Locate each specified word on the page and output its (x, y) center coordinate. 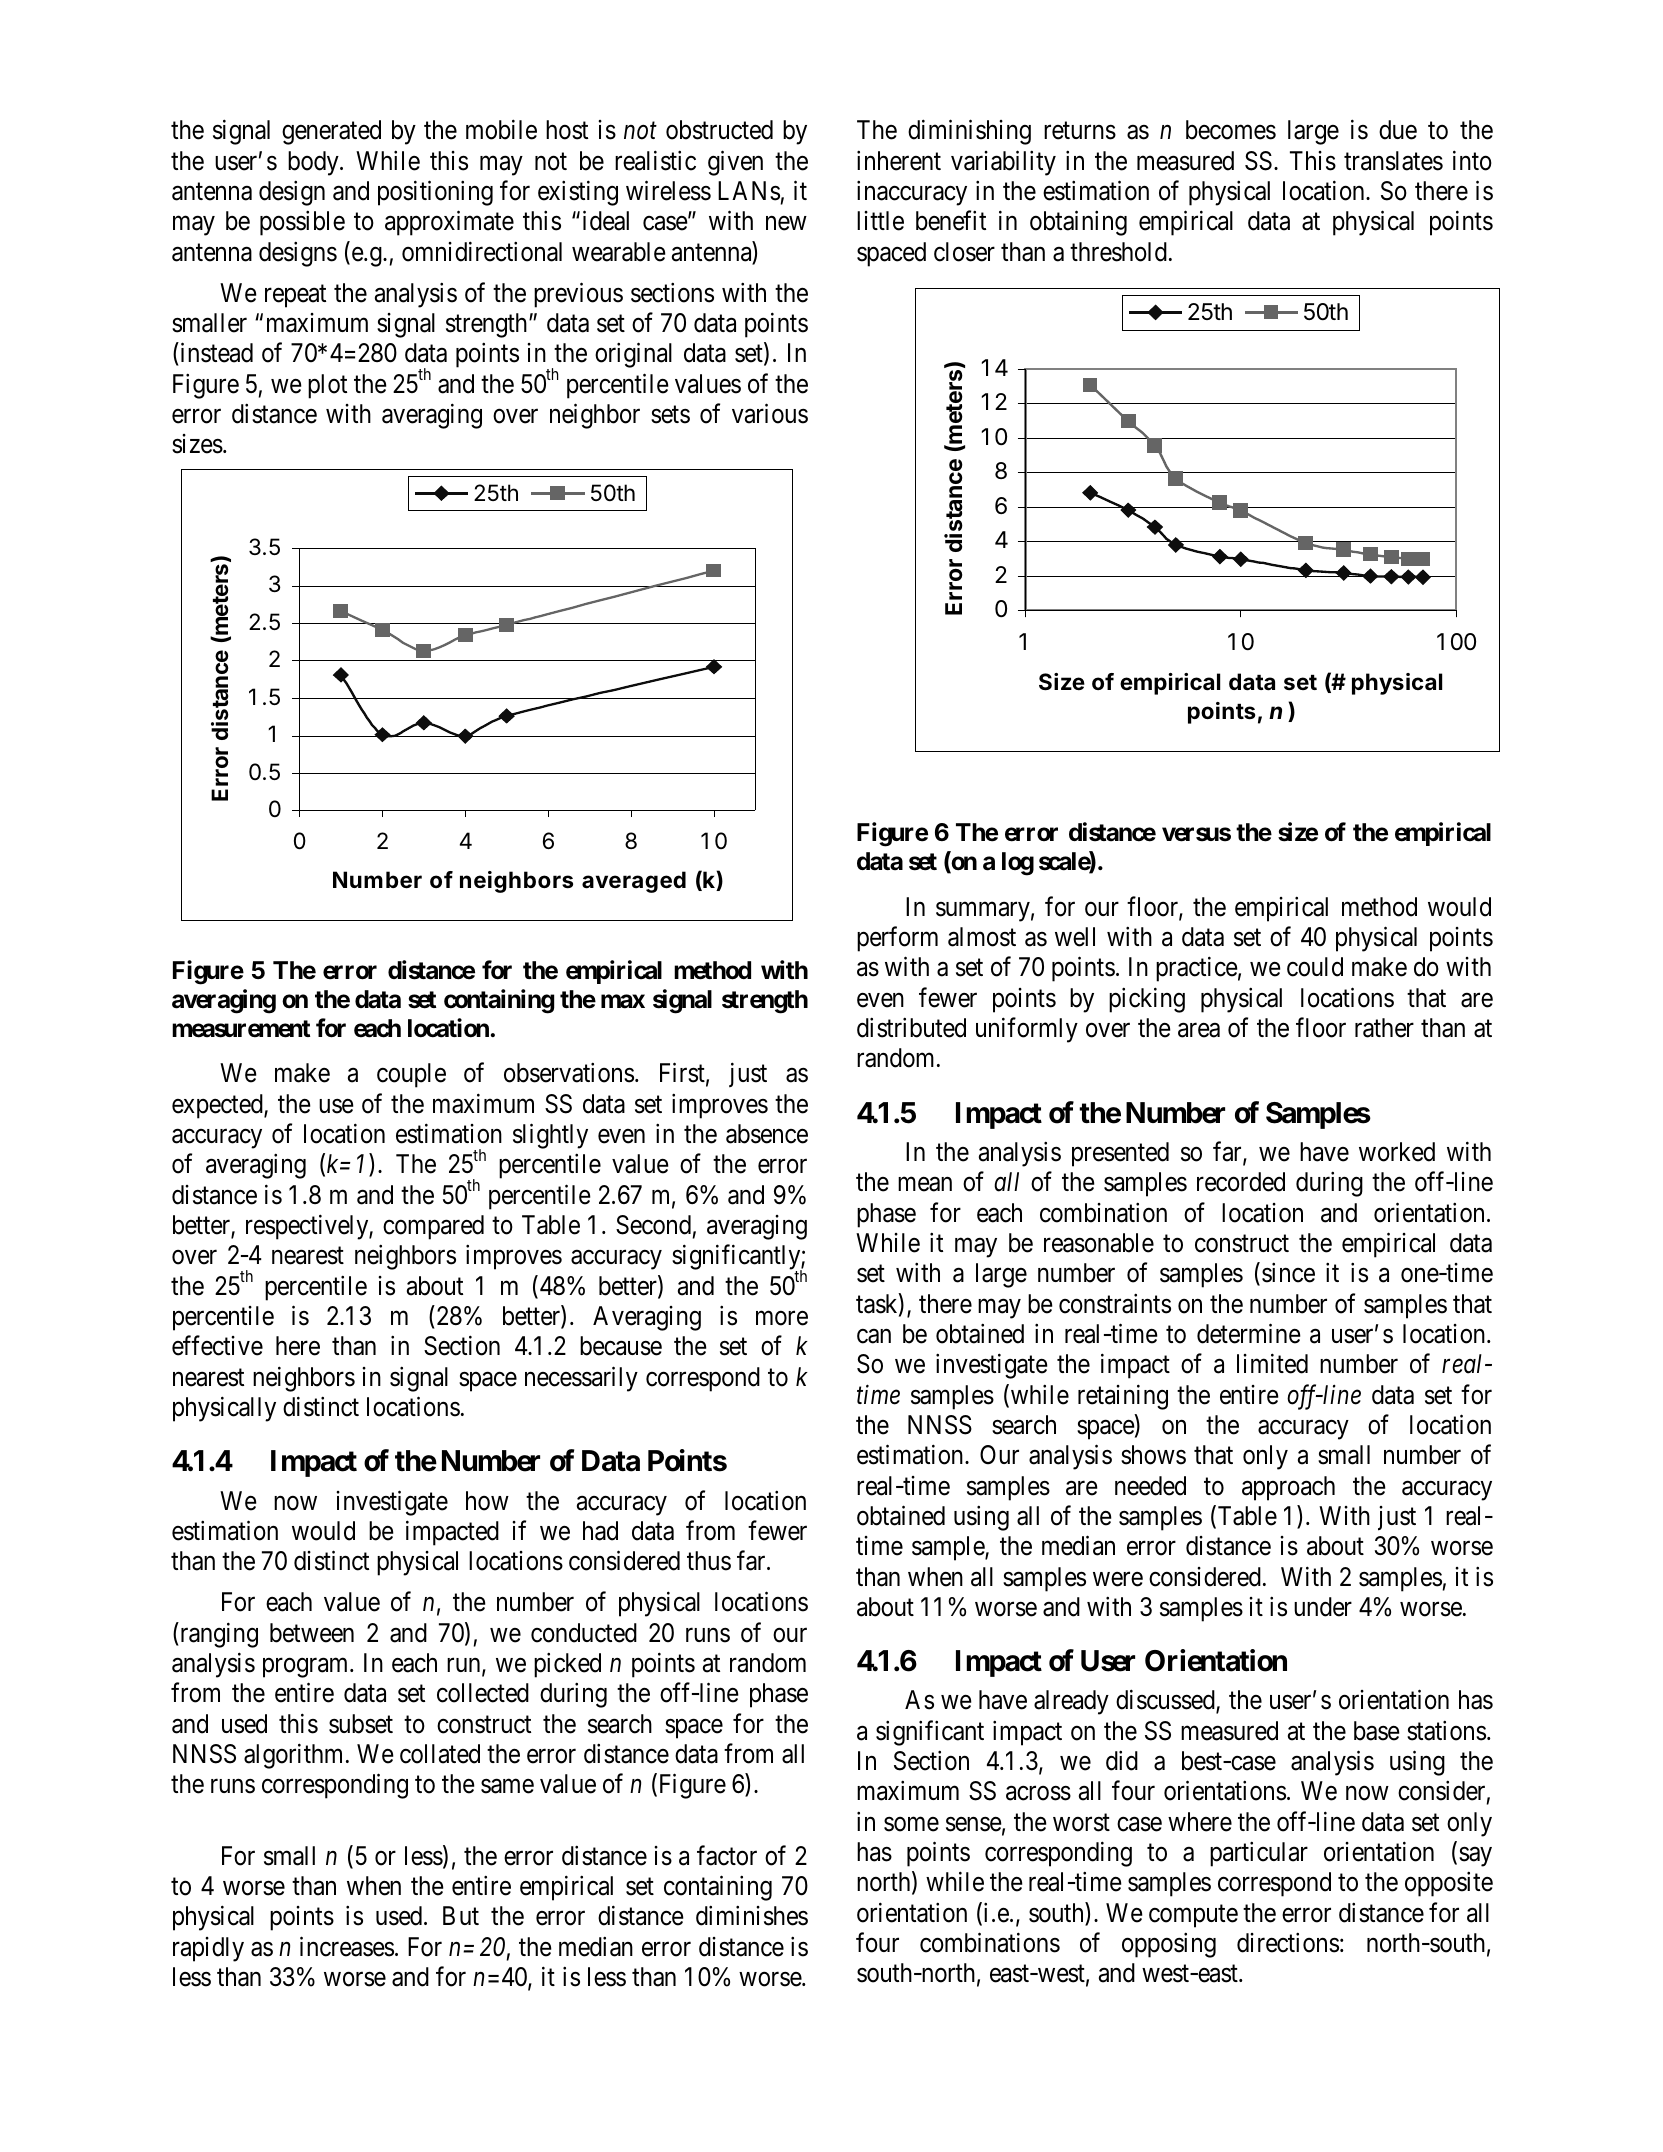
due (1398, 130)
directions (1288, 1942)
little (880, 221)
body (314, 163)
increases (347, 1946)
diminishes (752, 1916)
